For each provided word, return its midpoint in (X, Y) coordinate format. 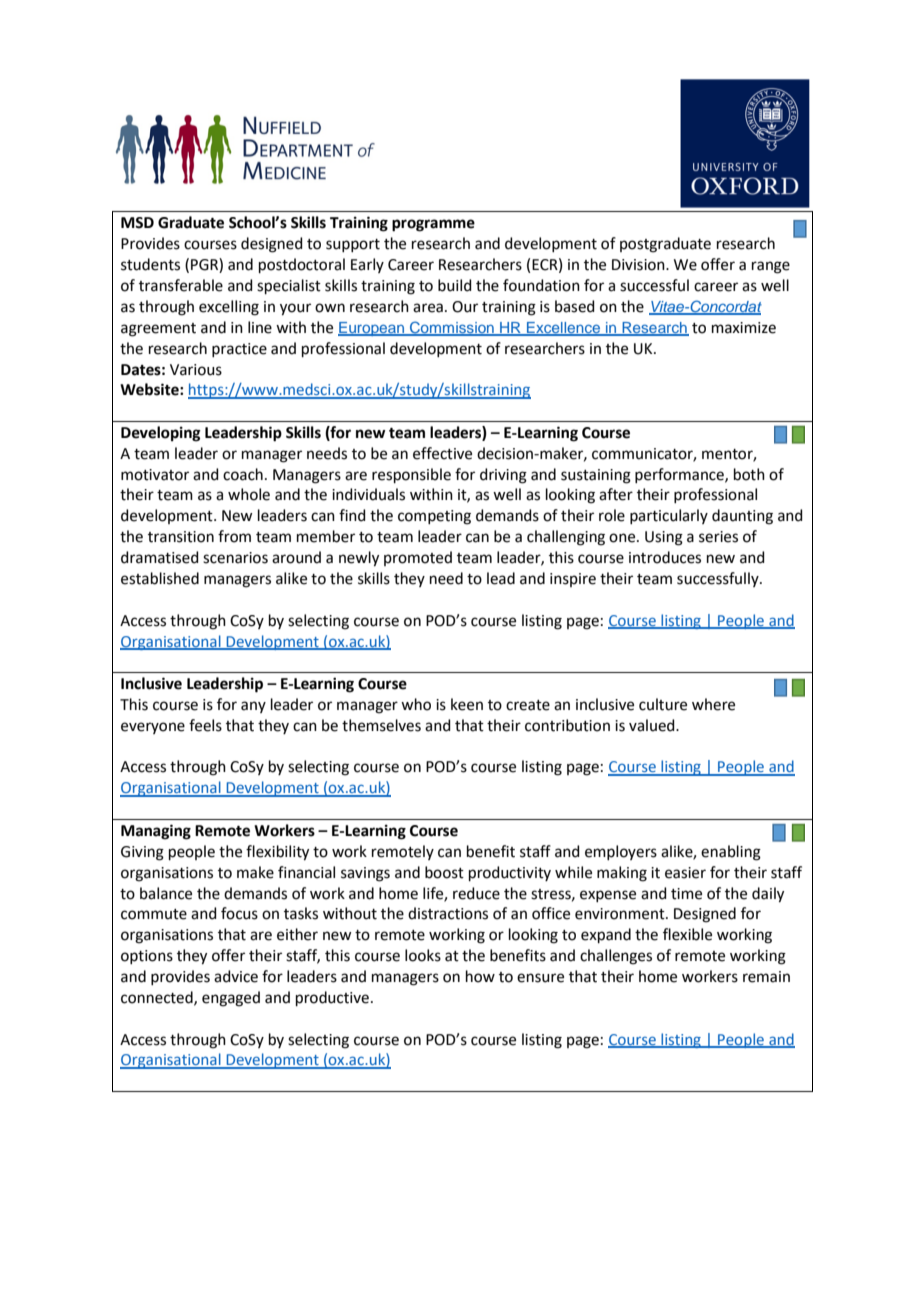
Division (639, 265)
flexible (687, 934)
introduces (665, 557)
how (480, 976)
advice (236, 976)
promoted (418, 558)
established (160, 578)
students (150, 264)
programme (433, 225)
